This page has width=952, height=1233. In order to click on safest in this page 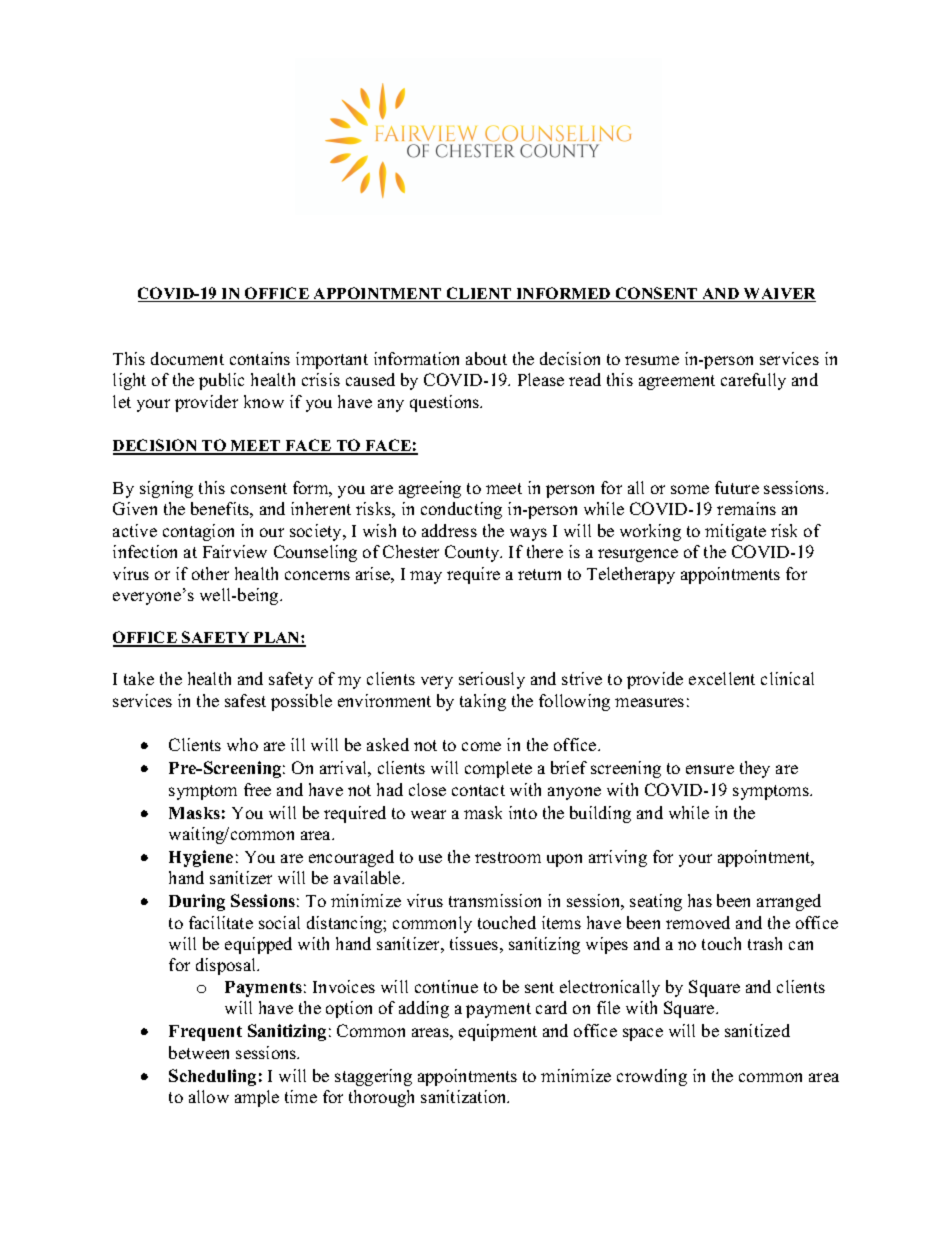, I will do `click(245, 700)`.
